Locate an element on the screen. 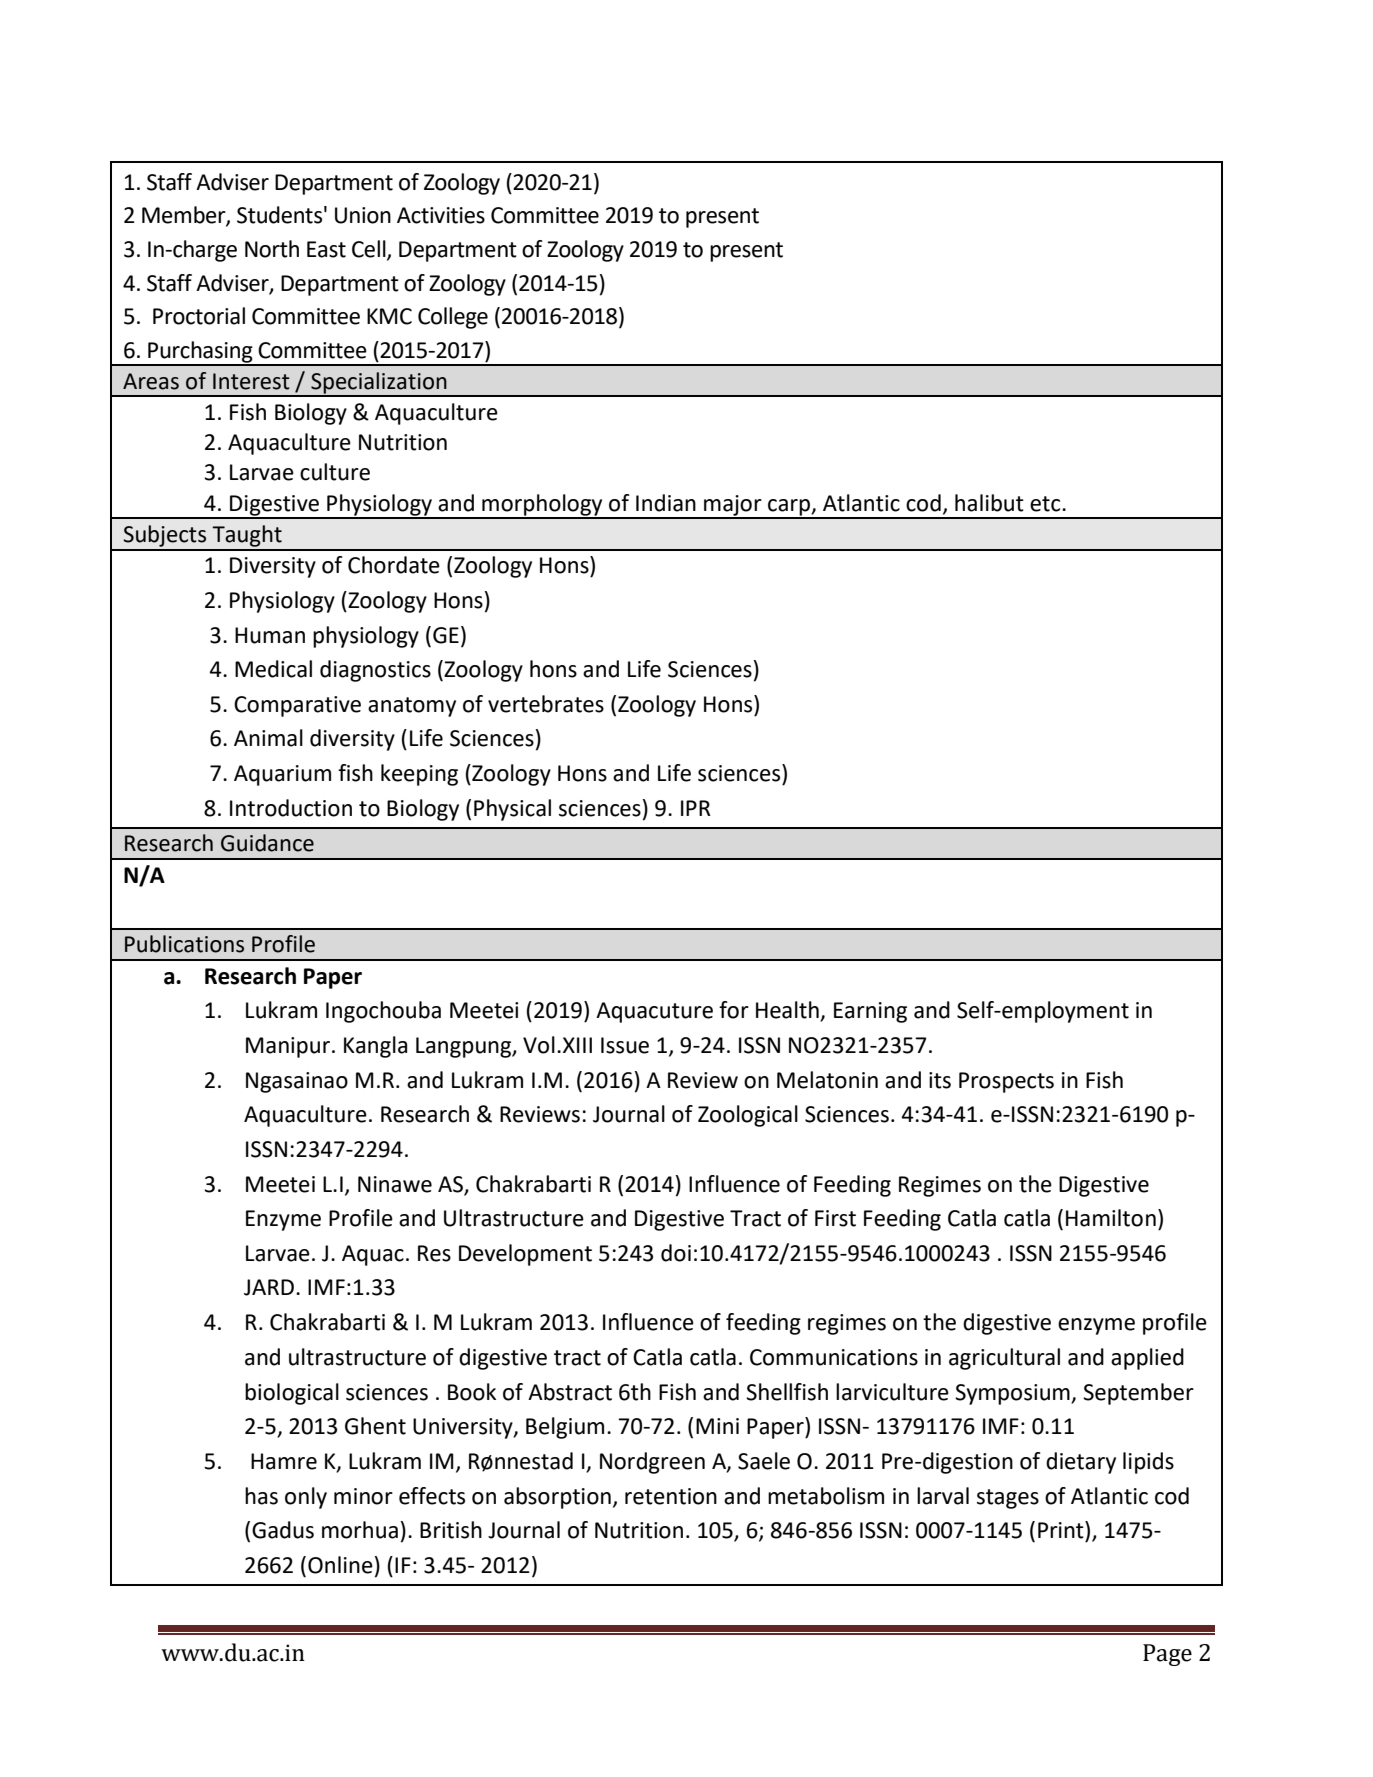 The height and width of the screenshot is (1777, 1373). Comparative is located at coordinates (297, 706).
